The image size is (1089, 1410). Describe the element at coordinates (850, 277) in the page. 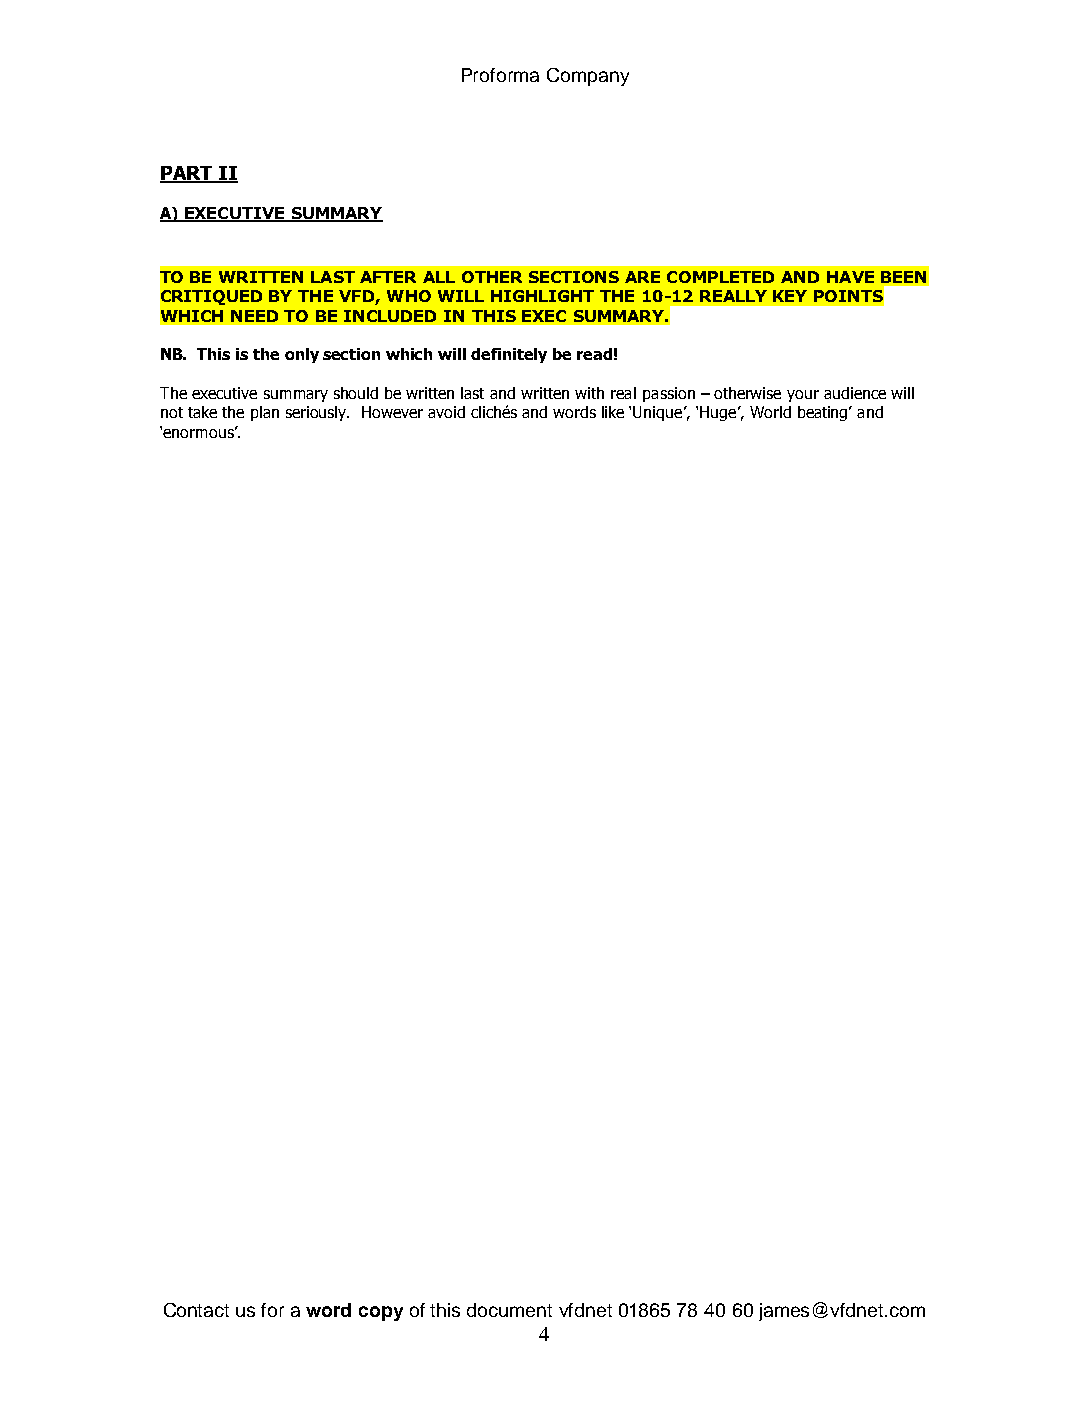

I see `HAVE` at that location.
